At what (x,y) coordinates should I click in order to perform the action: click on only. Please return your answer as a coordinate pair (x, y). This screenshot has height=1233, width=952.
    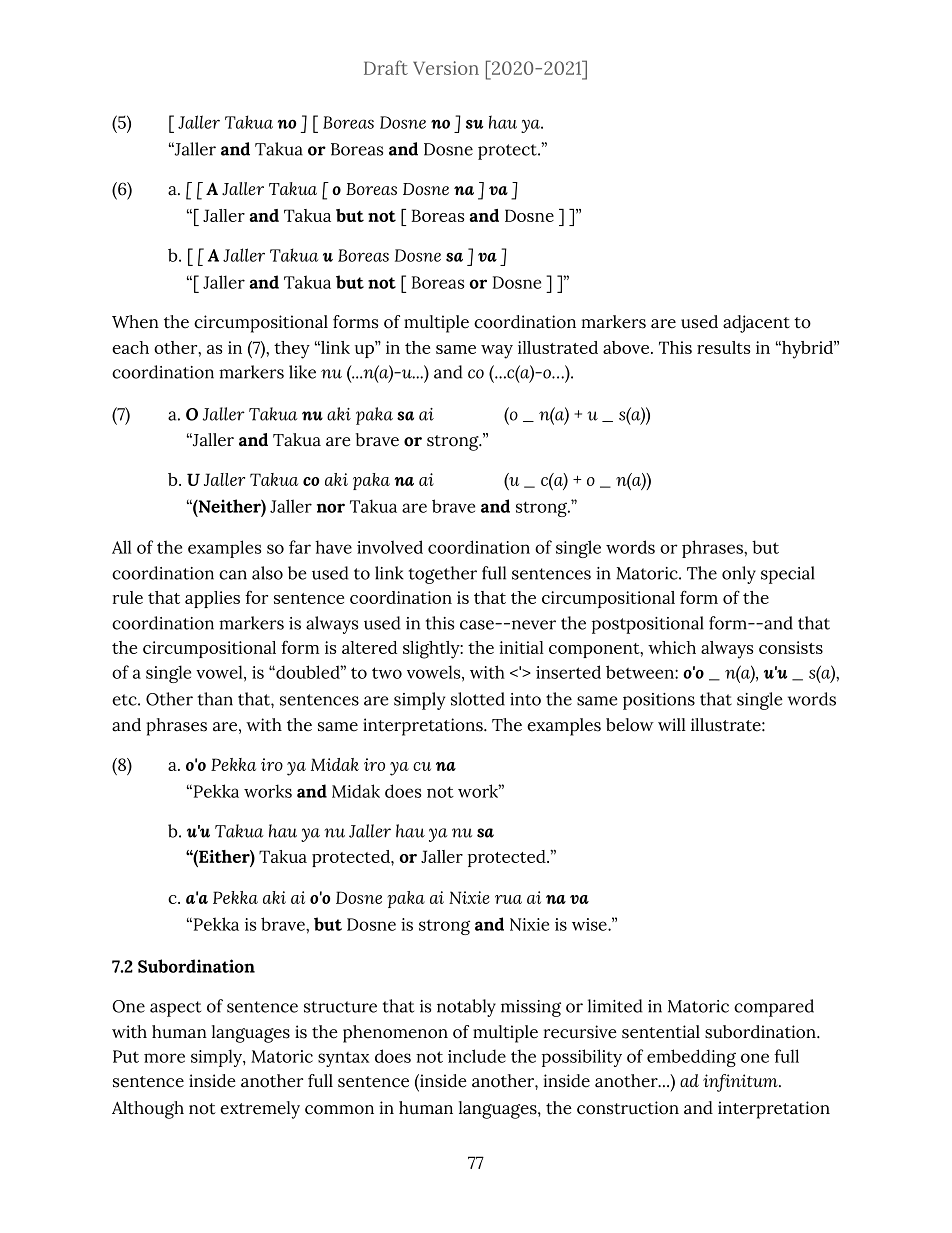
    Looking at the image, I should click on (739, 575).
